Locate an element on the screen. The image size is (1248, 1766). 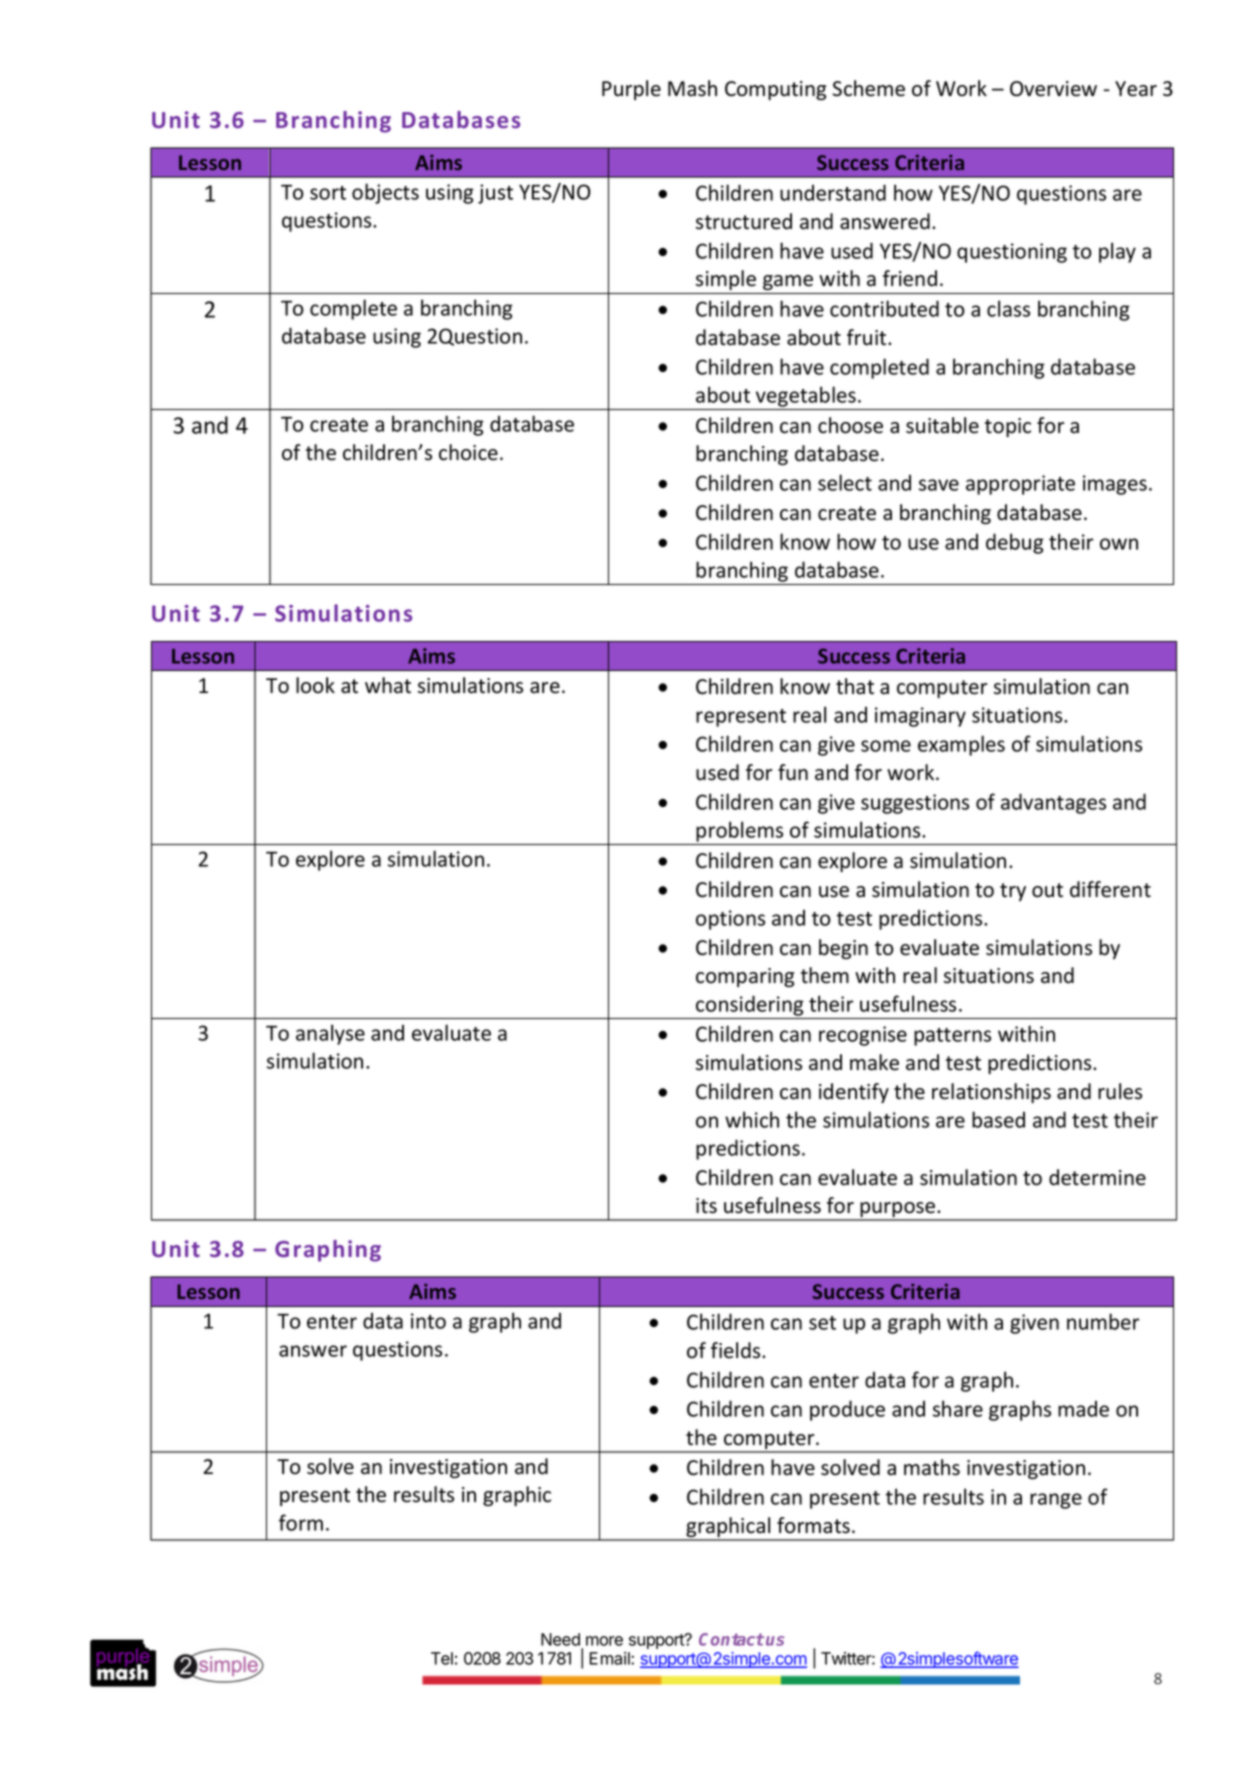
Tel is located at coordinates (442, 1658).
